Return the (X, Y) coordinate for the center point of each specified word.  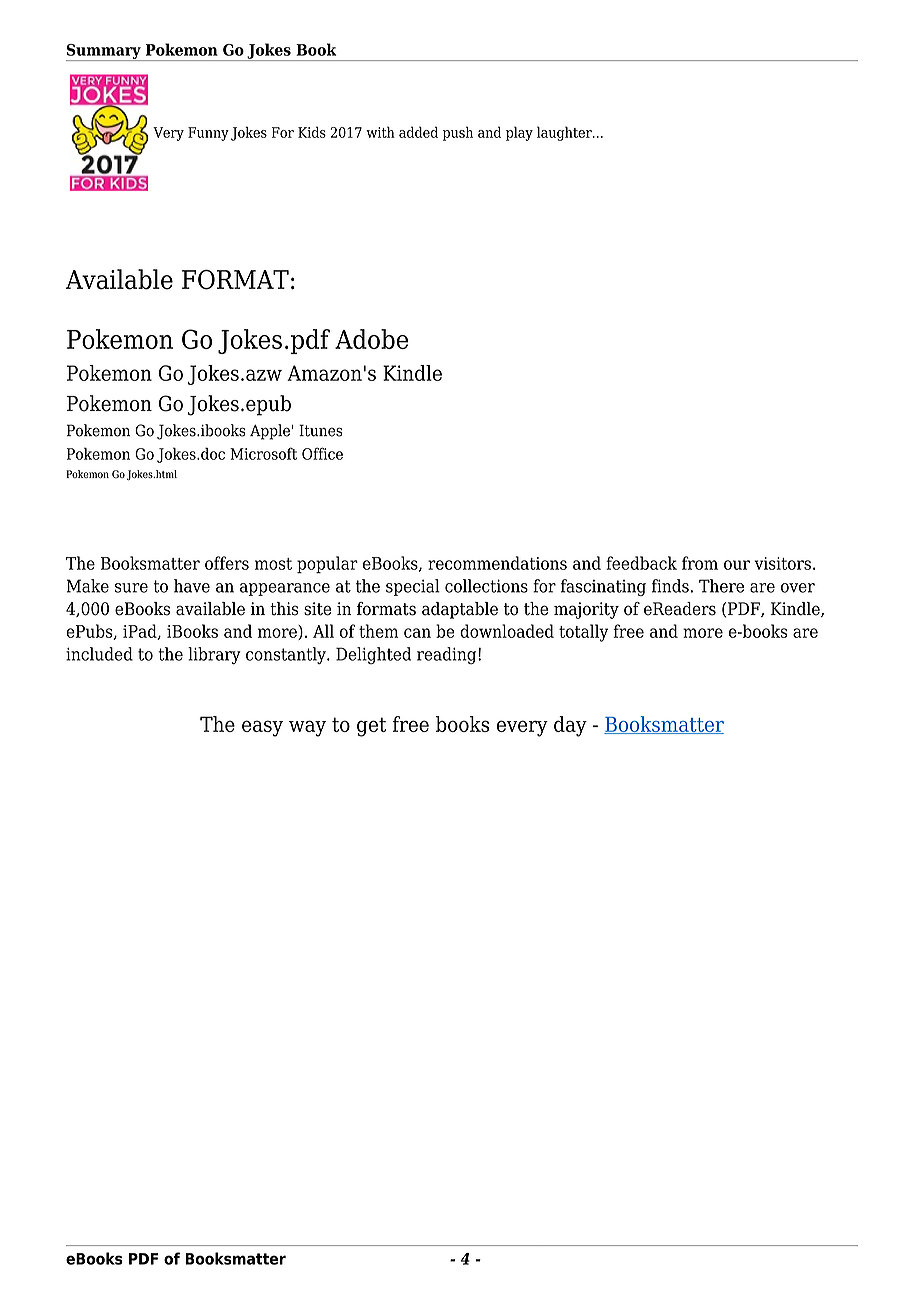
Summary (104, 52)
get (371, 727)
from (700, 563)
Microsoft (263, 453)
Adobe (371, 339)
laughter (565, 133)
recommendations (497, 563)
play (519, 133)
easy (262, 728)
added (418, 132)
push (458, 133)
